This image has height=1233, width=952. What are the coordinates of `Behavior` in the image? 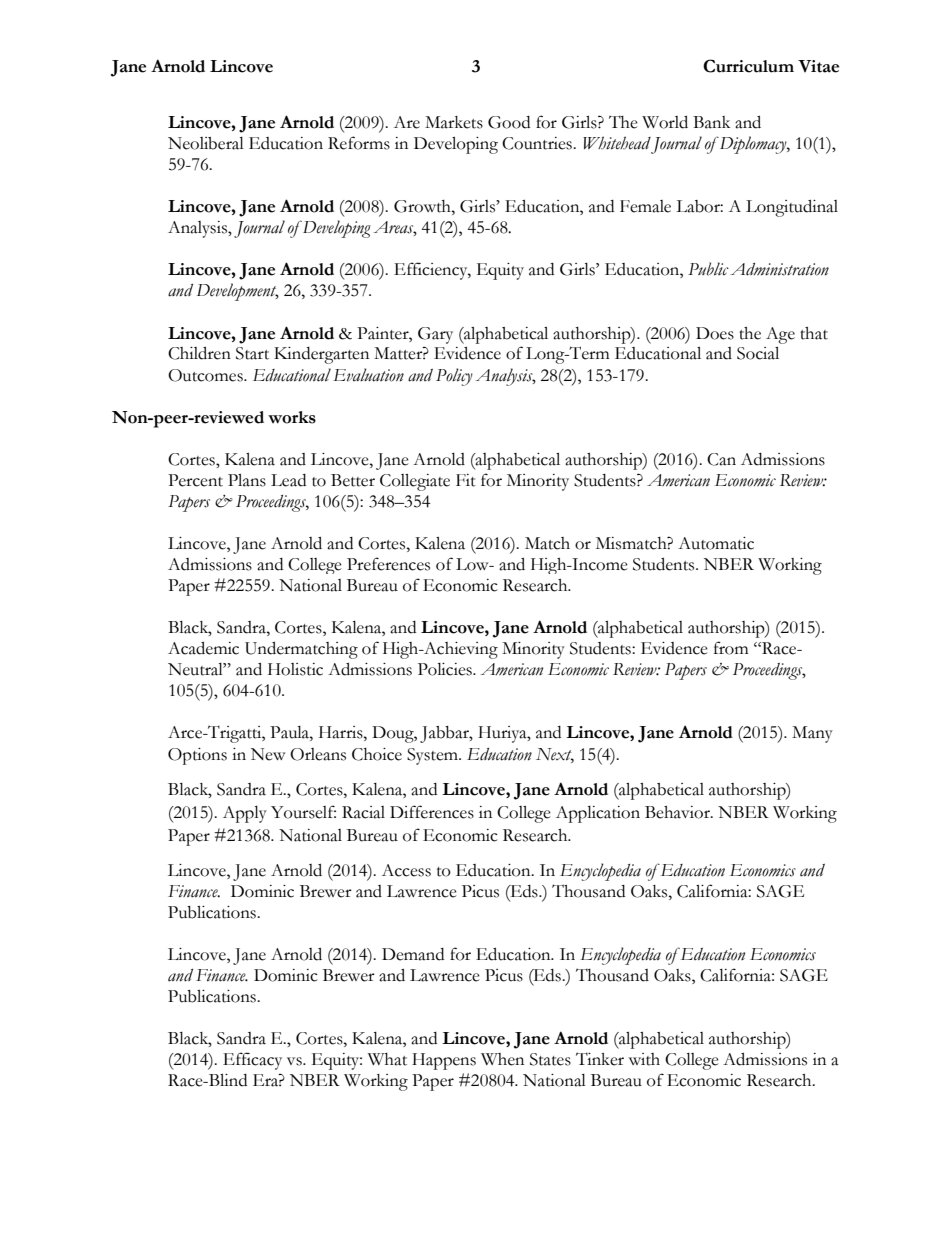 It's located at (678, 812).
